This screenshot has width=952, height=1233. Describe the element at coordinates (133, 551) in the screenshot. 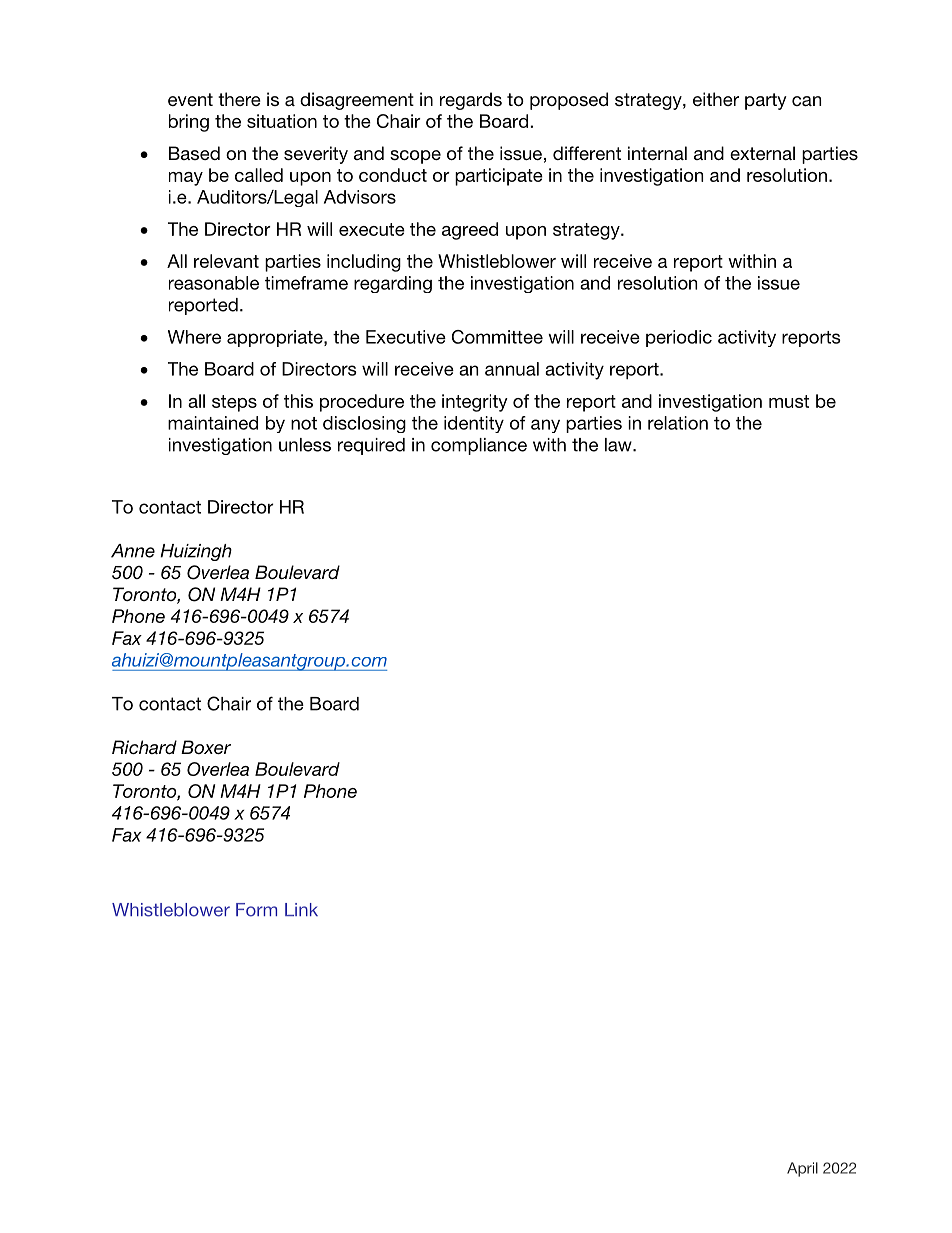

I see `Anne` at that location.
